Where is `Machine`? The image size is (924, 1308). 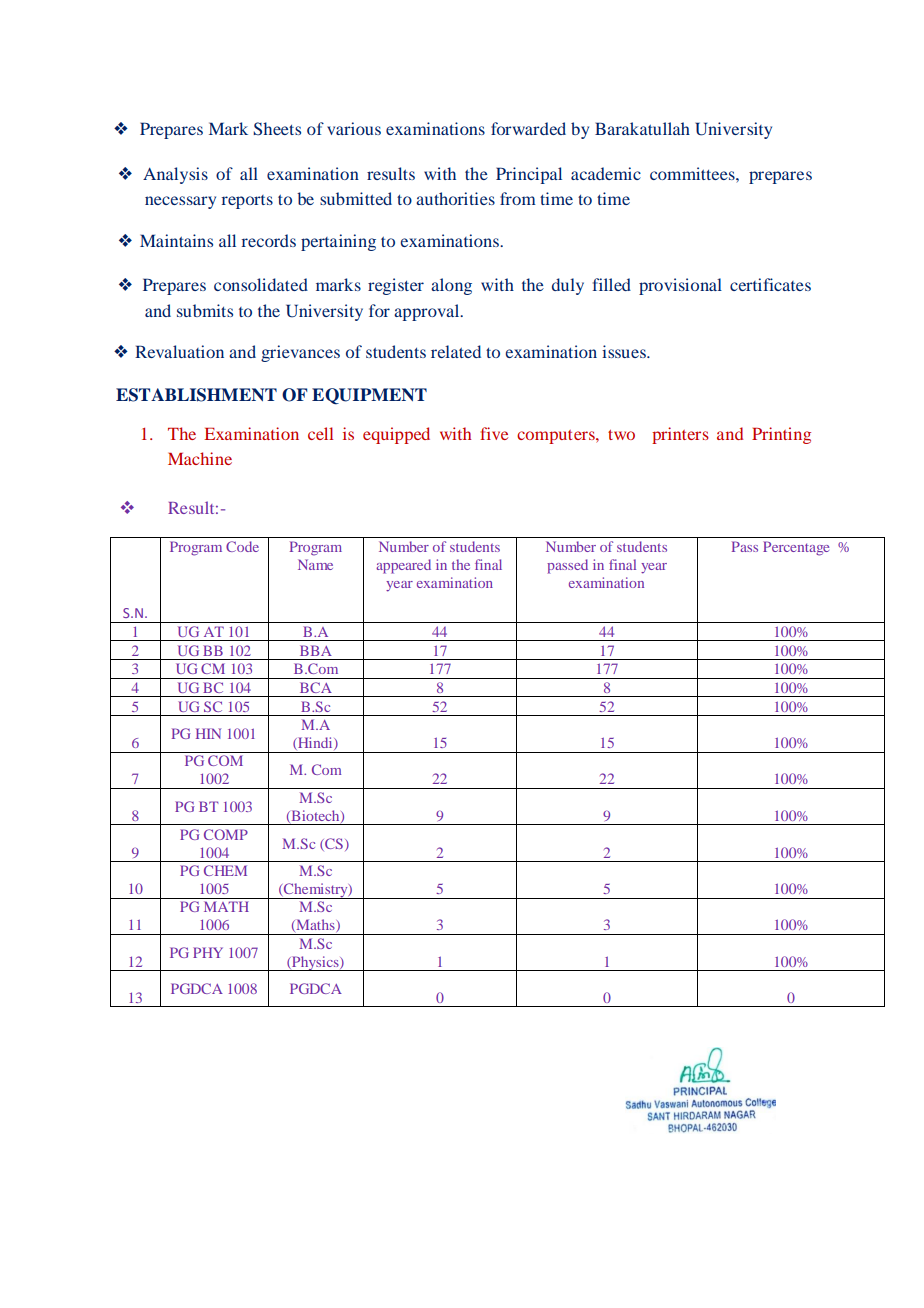
Machine is located at coordinates (200, 458).
